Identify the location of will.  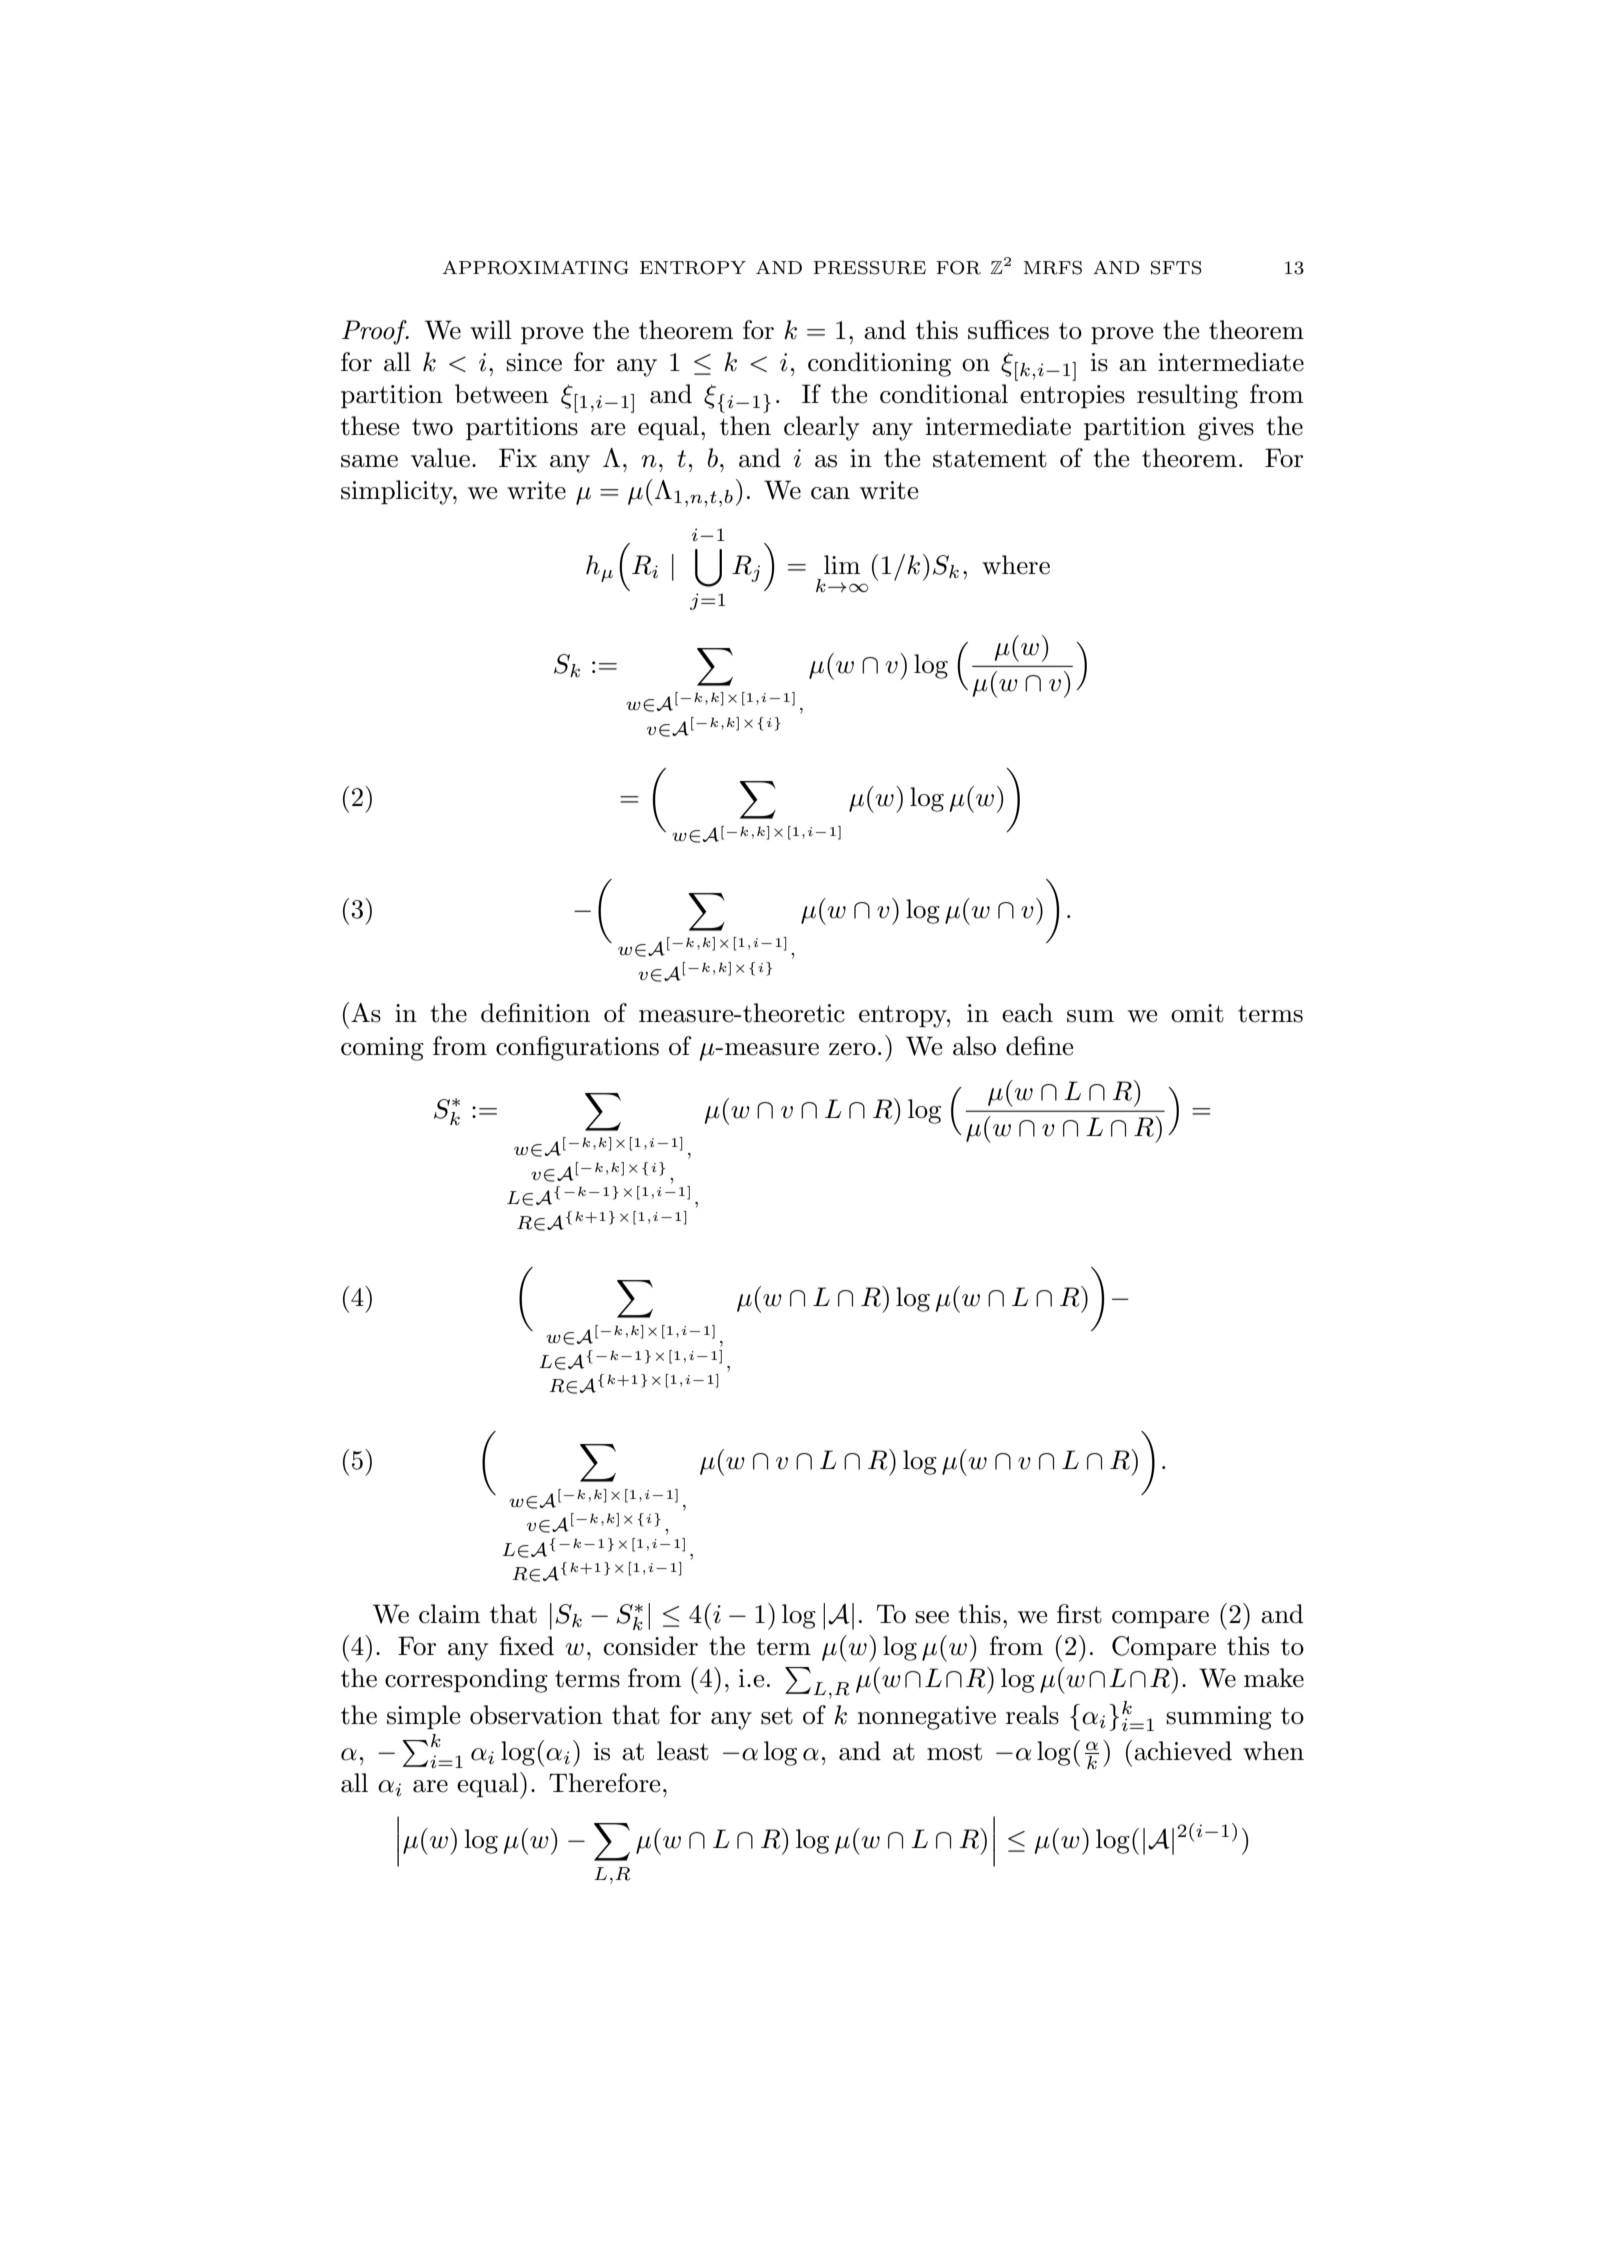
(491, 329).
